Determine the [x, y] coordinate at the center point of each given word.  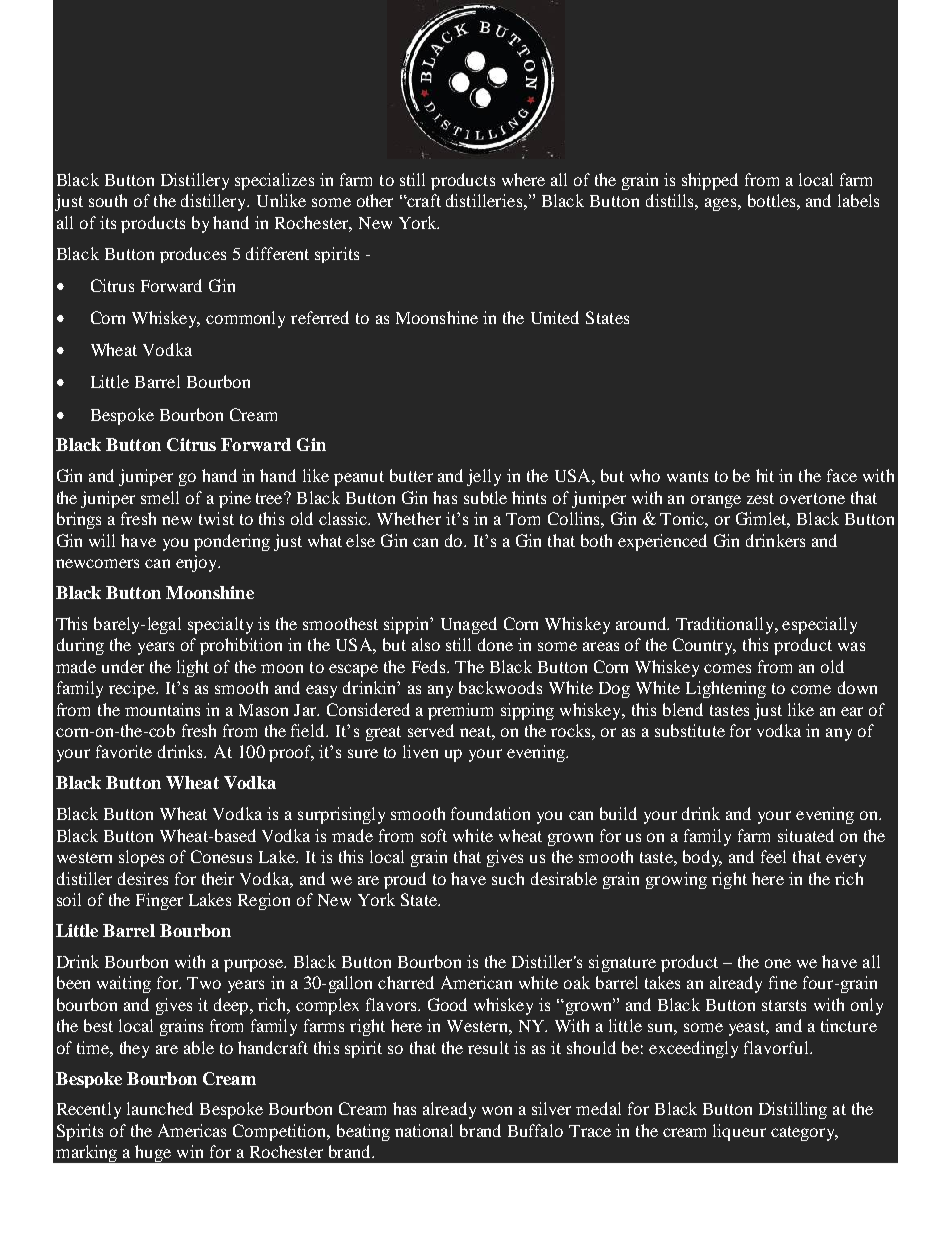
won [497, 1110]
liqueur [739, 1132]
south [108, 200]
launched [160, 1108]
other [375, 200]
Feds [430, 666]
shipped [710, 181]
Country [704, 646]
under [123, 666]
